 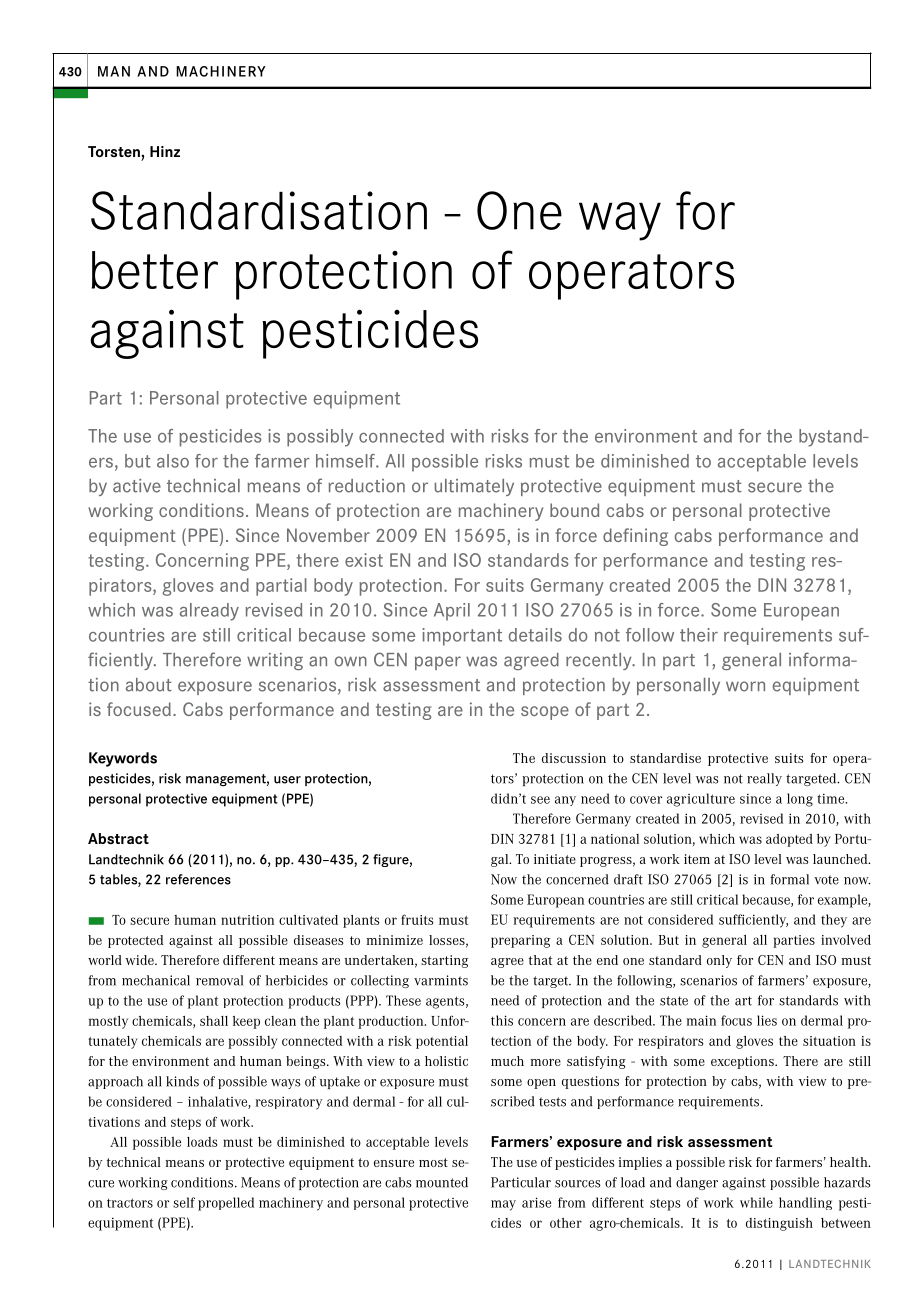 I want to click on propelled, so click(x=226, y=1204).
